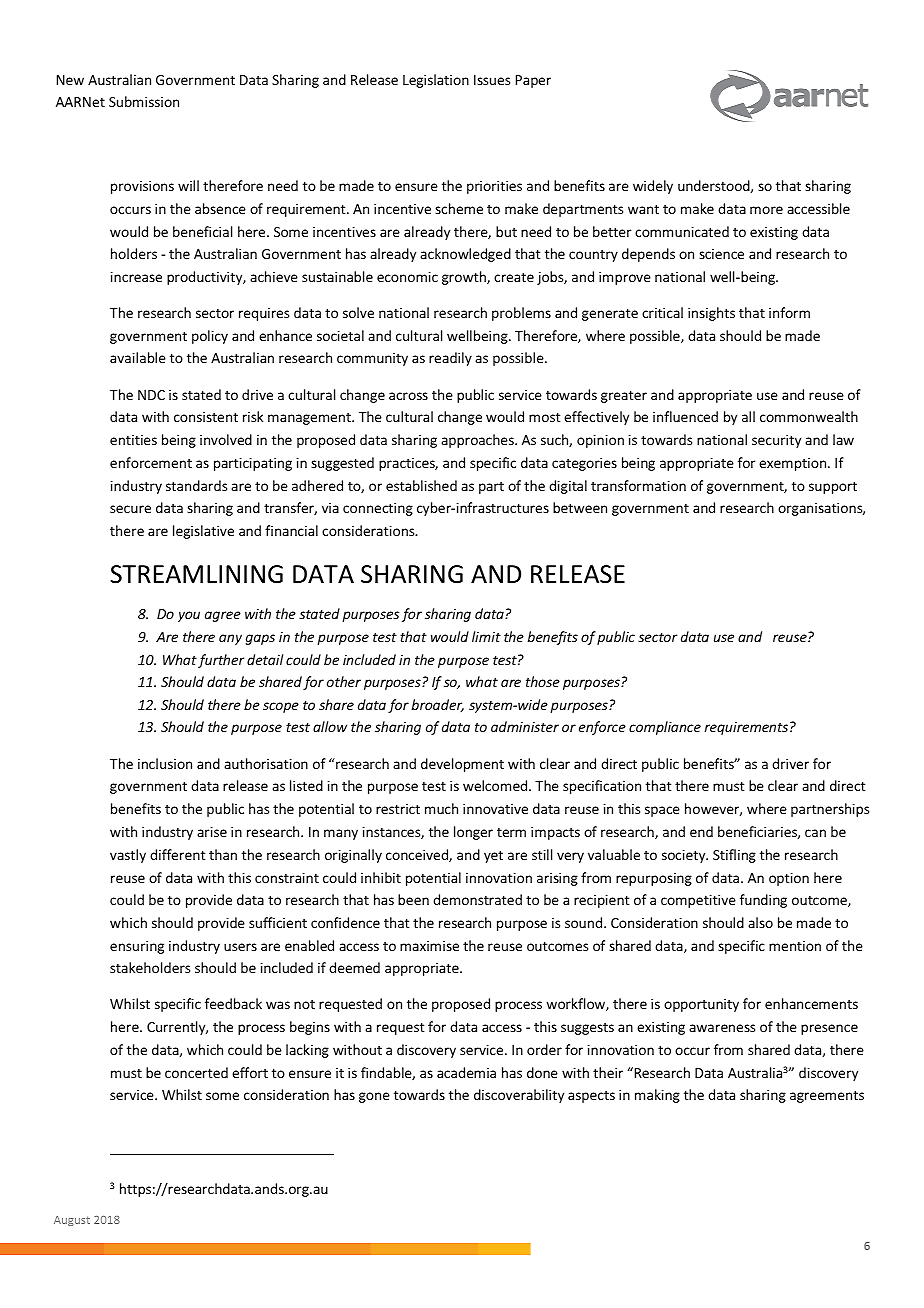 Image resolution: width=924 pixels, height=1308 pixels. What do you see at coordinates (519, 1096) in the screenshot?
I see `discoverability` at bounding box center [519, 1096].
